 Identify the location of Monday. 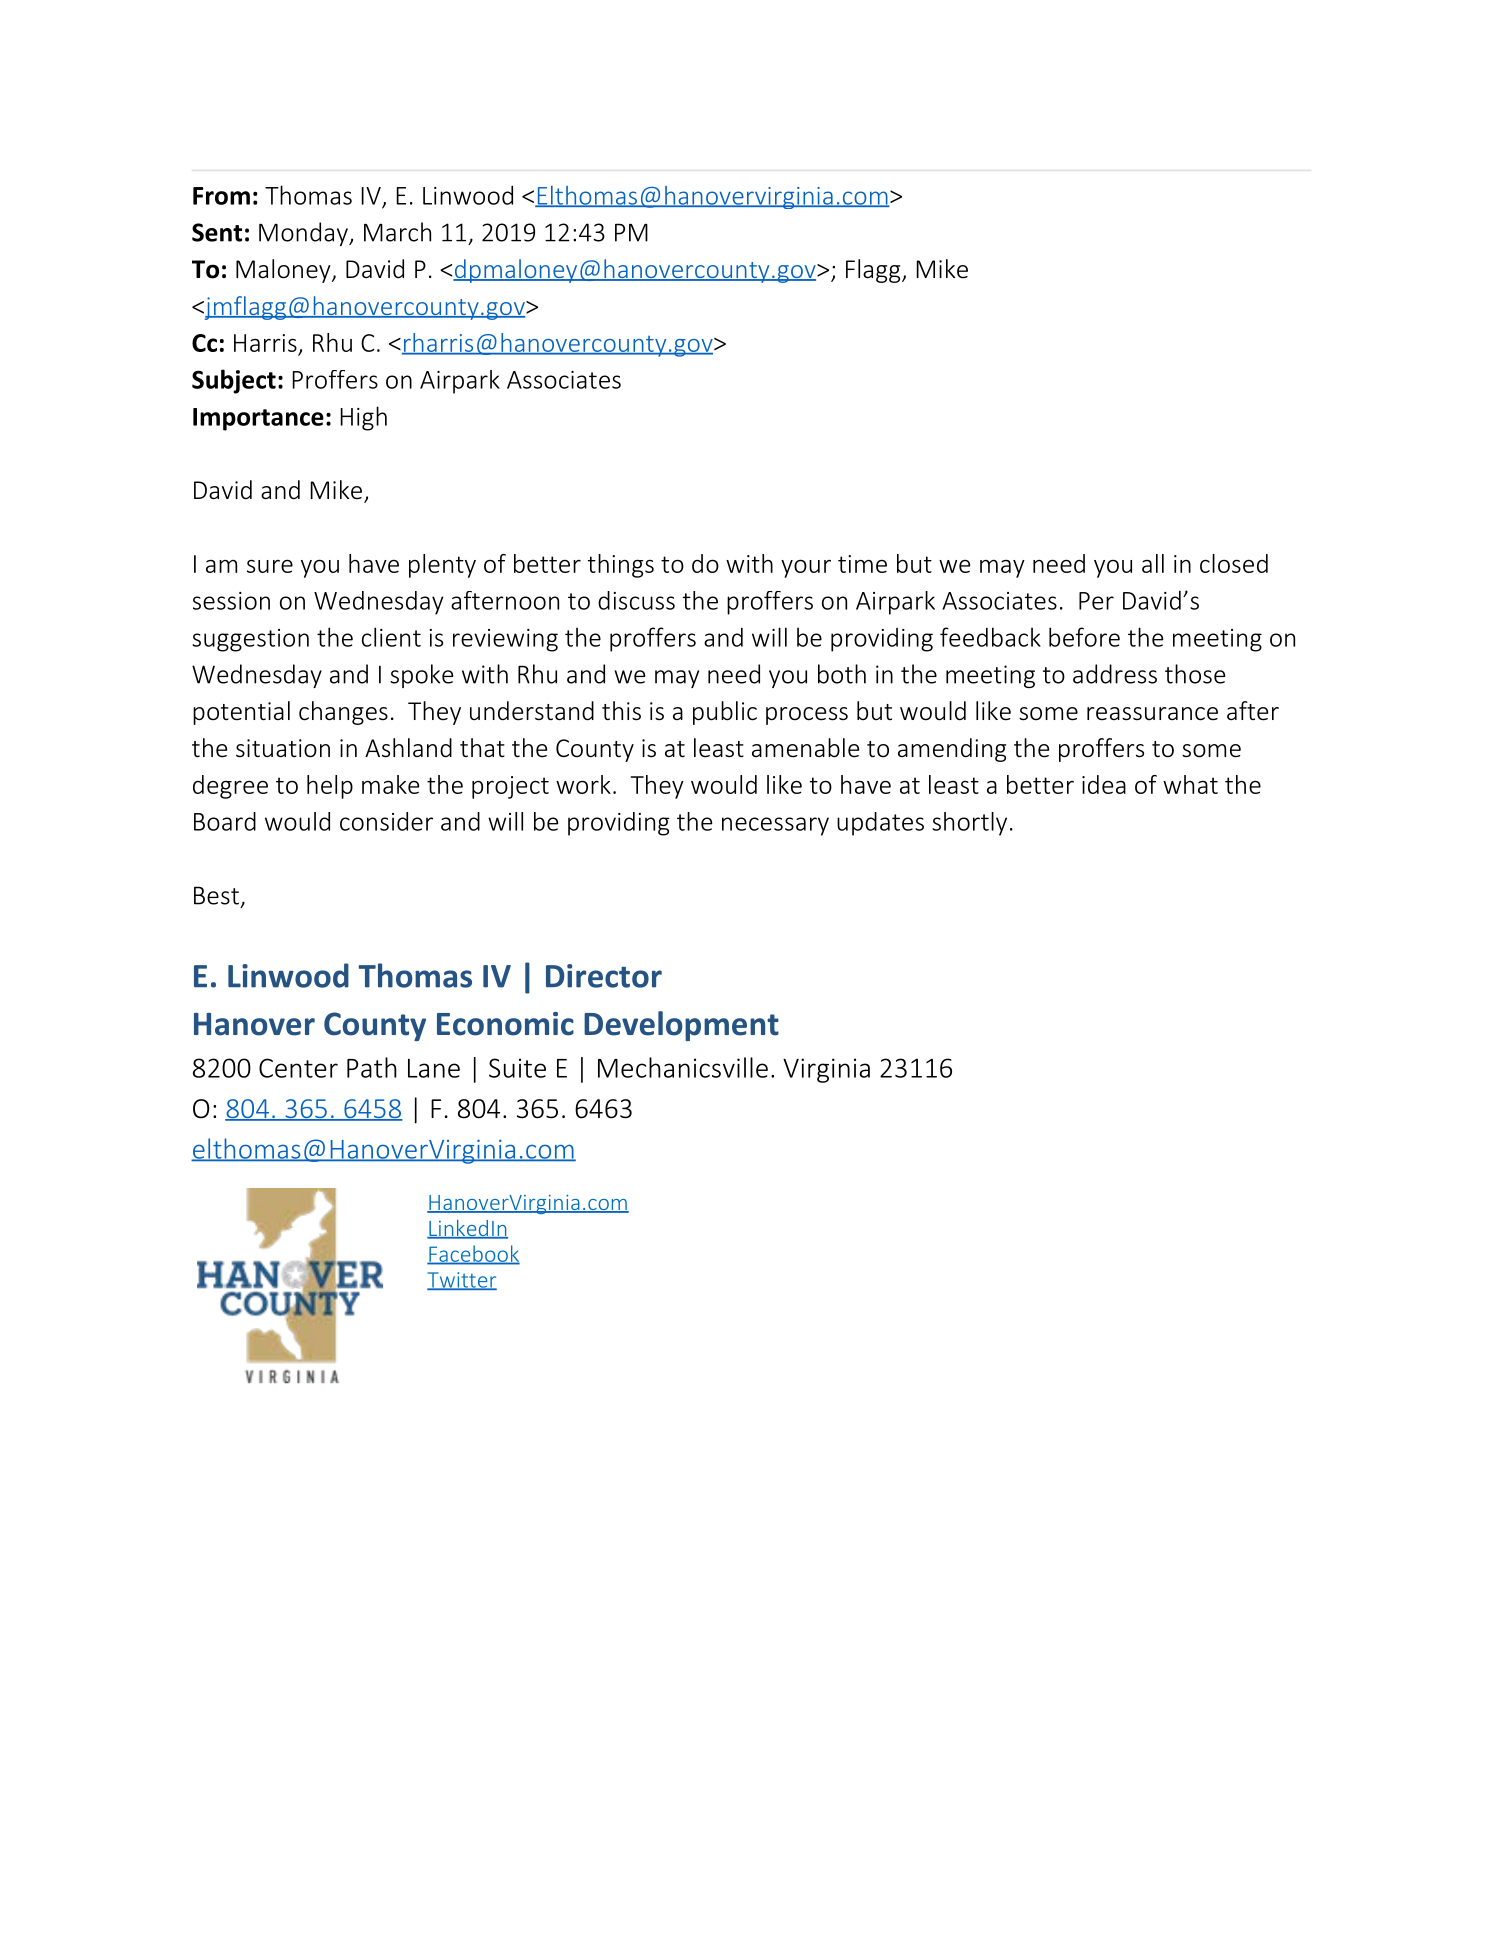
(304, 234).
